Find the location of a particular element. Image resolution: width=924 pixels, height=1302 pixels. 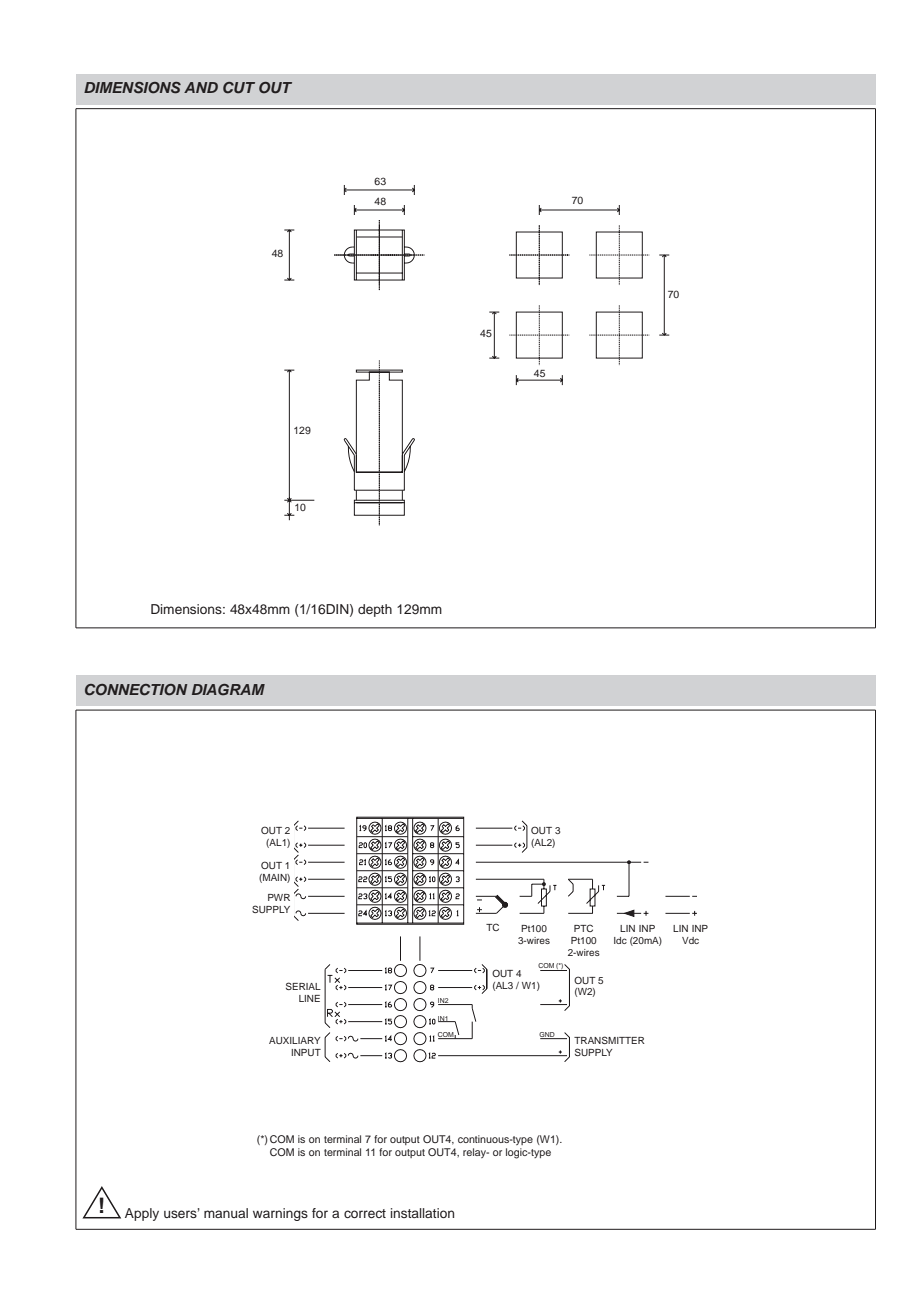

PWR is located at coordinates (279, 897).
